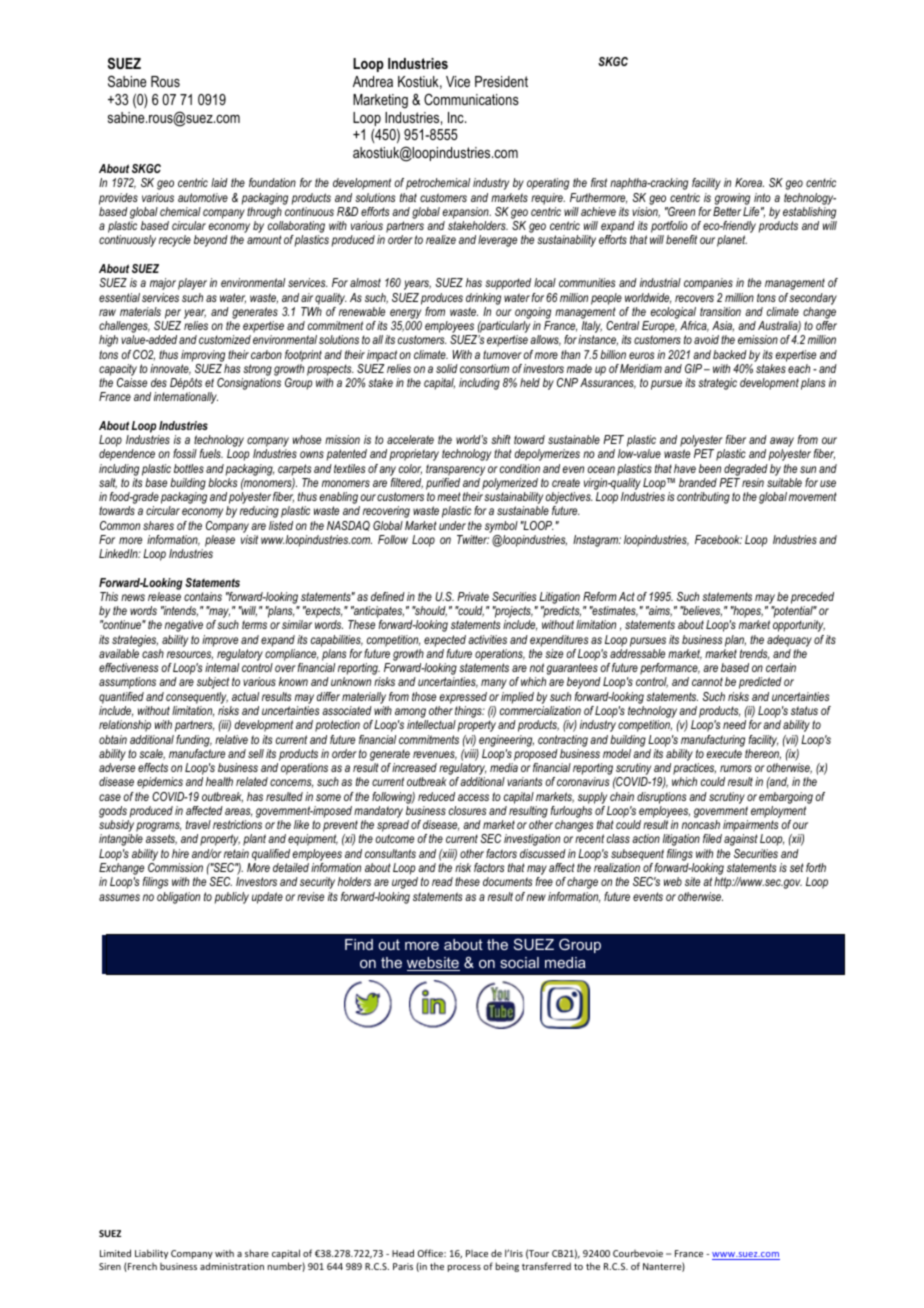 This screenshot has height=1308, width=924. Describe the element at coordinates (232, 1266) in the screenshot. I see `administration` at that location.
